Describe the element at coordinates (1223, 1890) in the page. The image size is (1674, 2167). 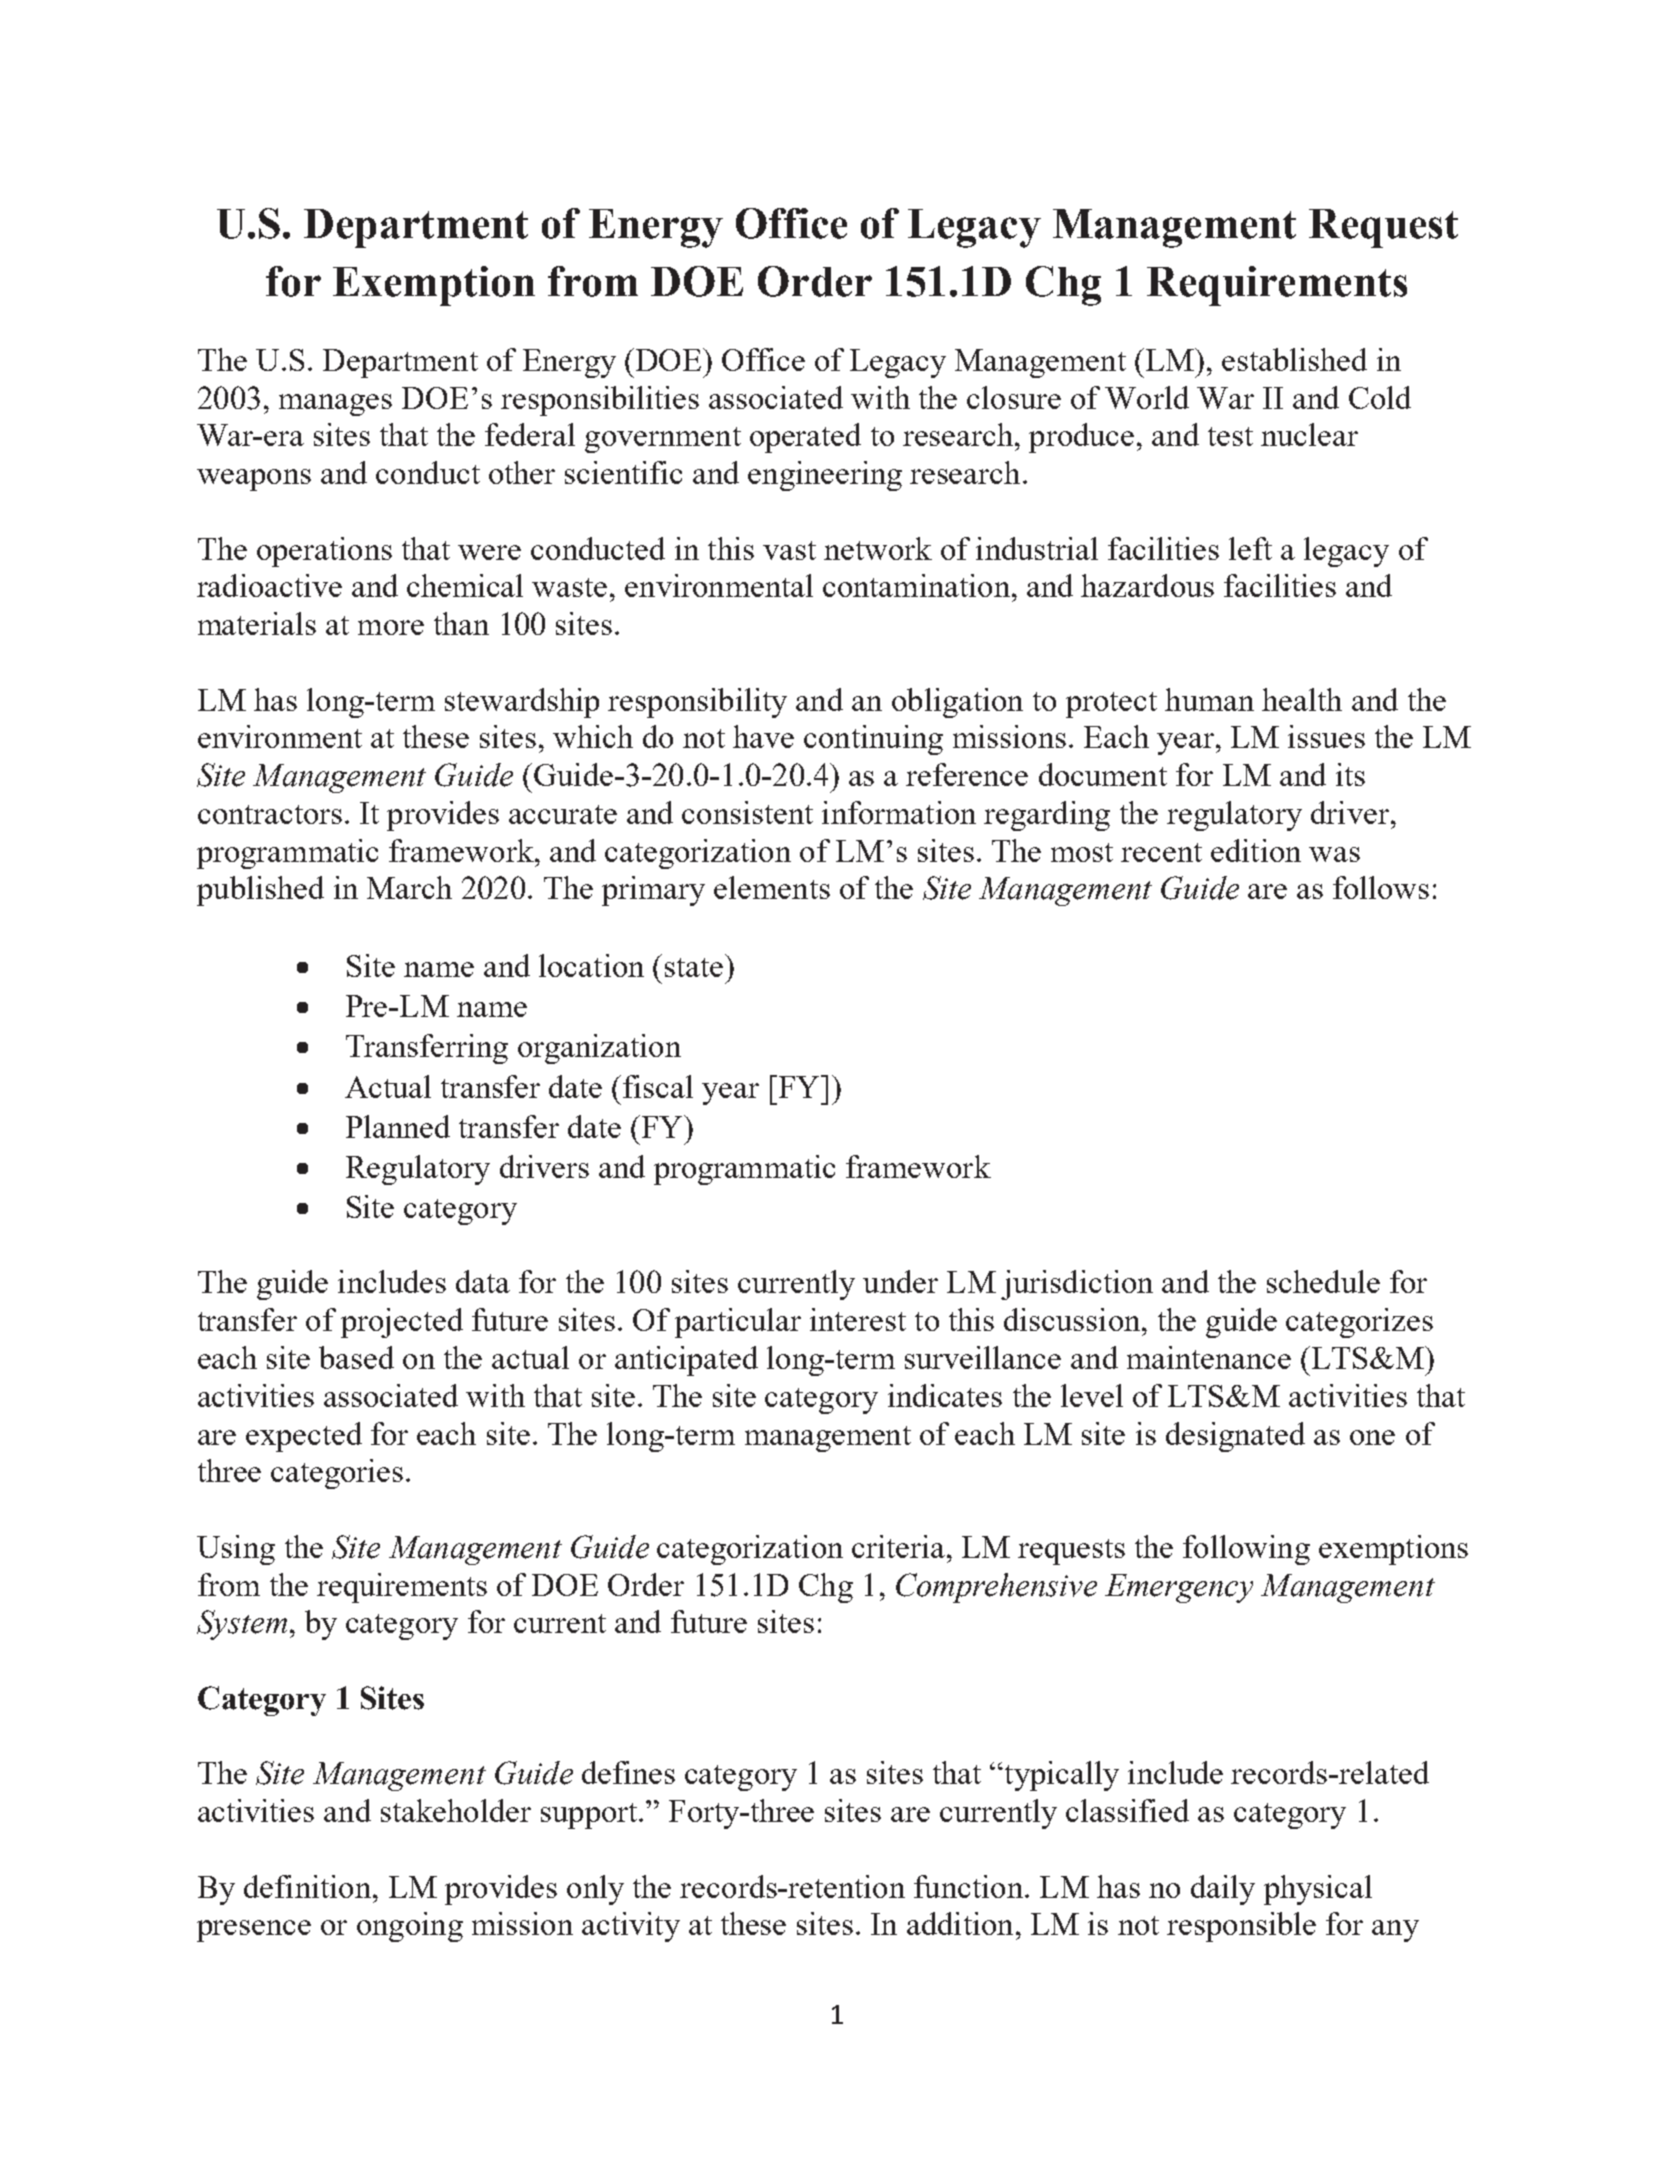
I see `daily` at that location.
